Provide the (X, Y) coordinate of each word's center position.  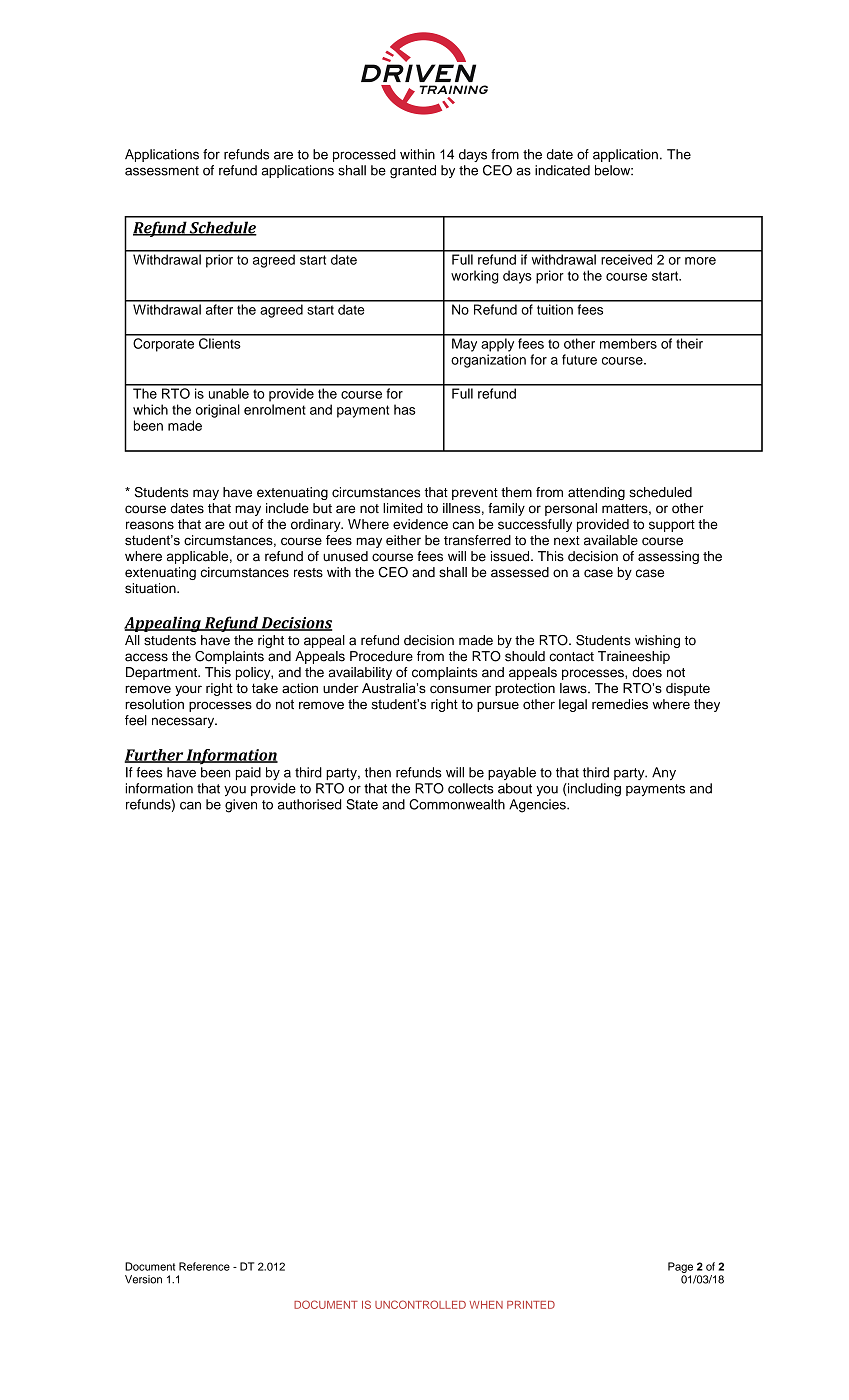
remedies (620, 704)
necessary (184, 722)
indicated (562, 170)
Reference (204, 1266)
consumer (460, 689)
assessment (162, 171)
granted (413, 172)
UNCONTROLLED (420, 1304)
